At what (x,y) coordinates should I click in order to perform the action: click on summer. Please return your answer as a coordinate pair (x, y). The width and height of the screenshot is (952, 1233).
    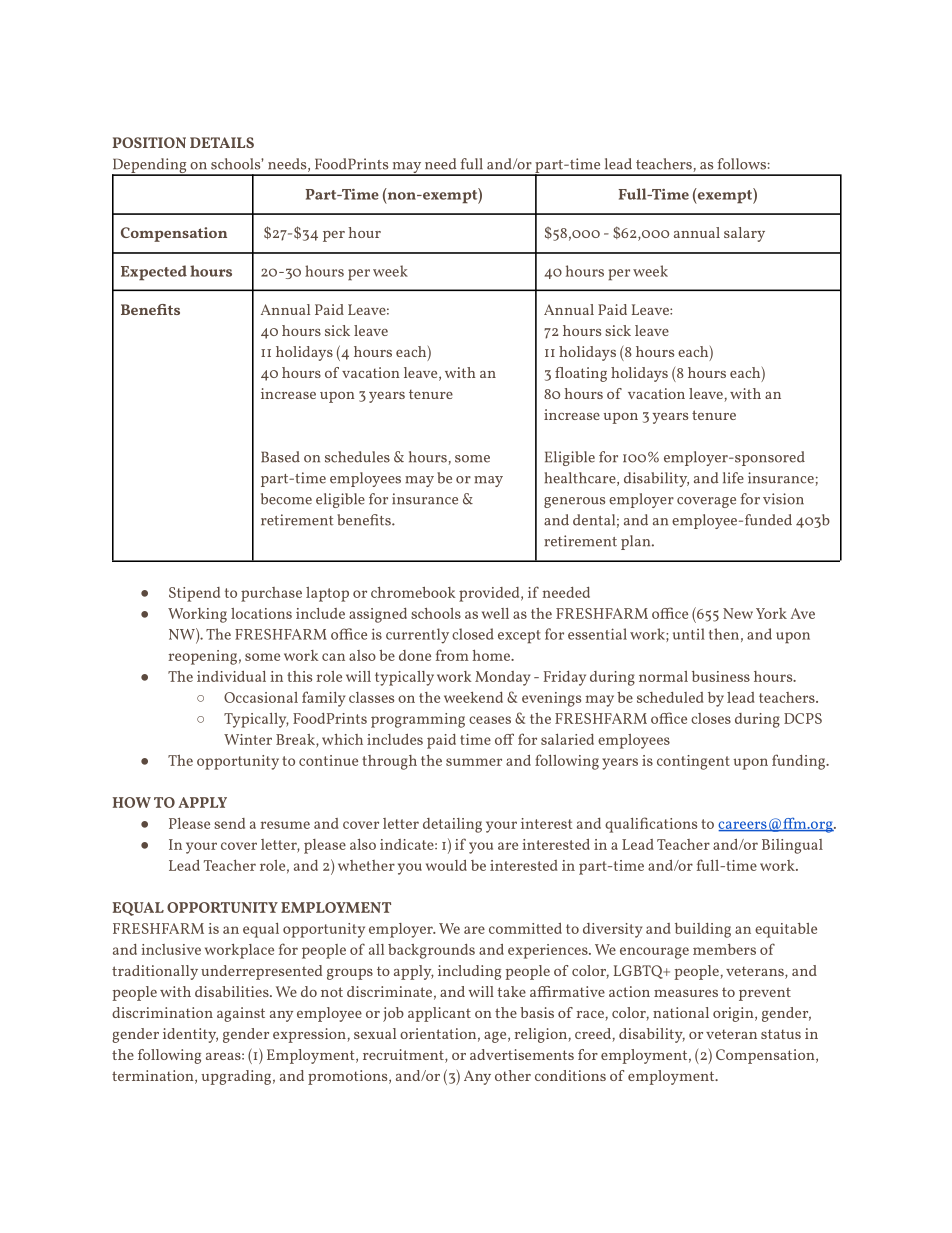
    Looking at the image, I should click on (474, 762).
